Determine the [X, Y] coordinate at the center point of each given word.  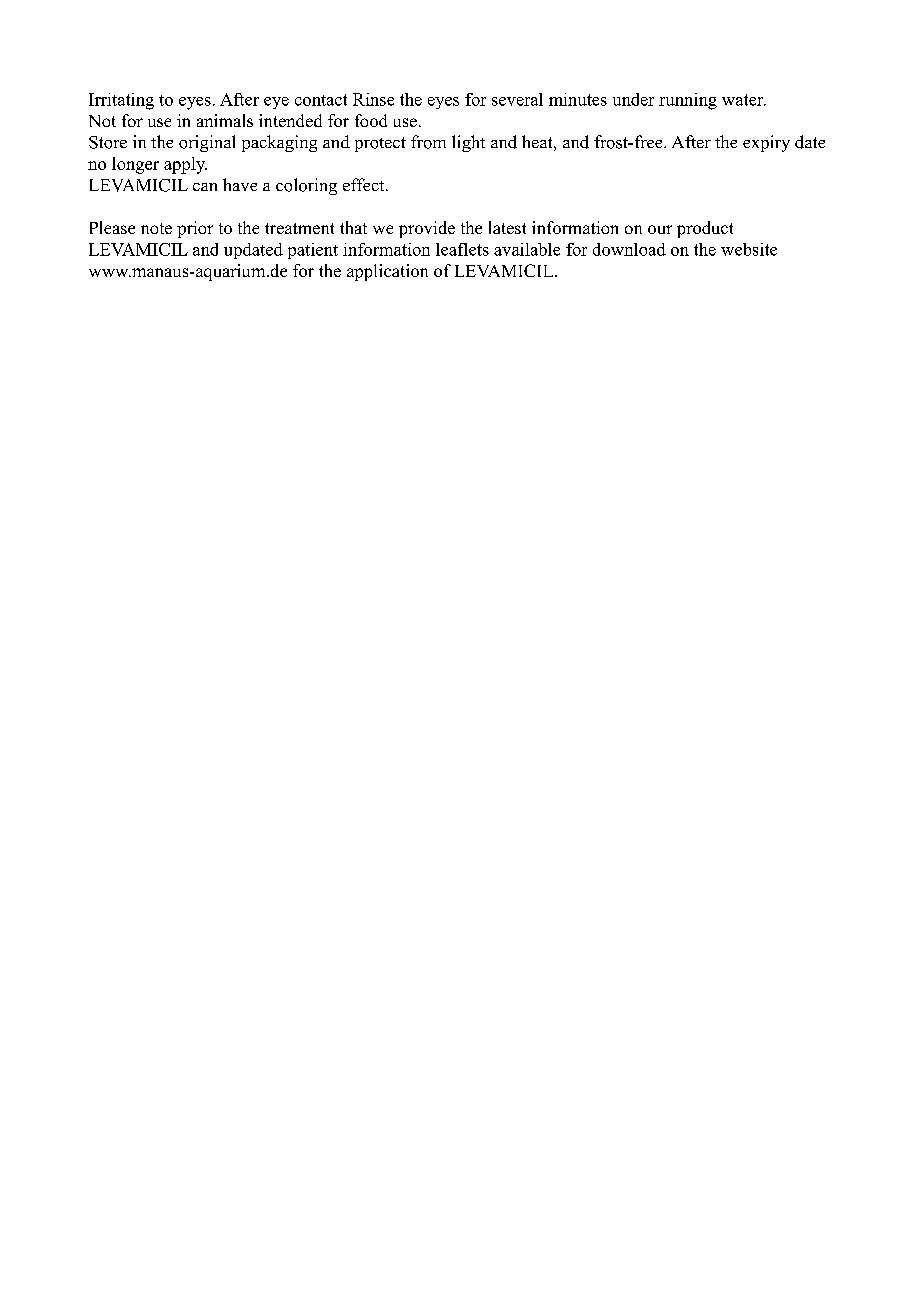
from [428, 142]
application [387, 272]
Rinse [373, 99]
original [207, 143]
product [705, 229]
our [660, 229]
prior [195, 229]
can [205, 187]
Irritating [121, 101]
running [688, 101]
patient [313, 251]
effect [365, 184]
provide [427, 229]
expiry [766, 143]
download [629, 249]
